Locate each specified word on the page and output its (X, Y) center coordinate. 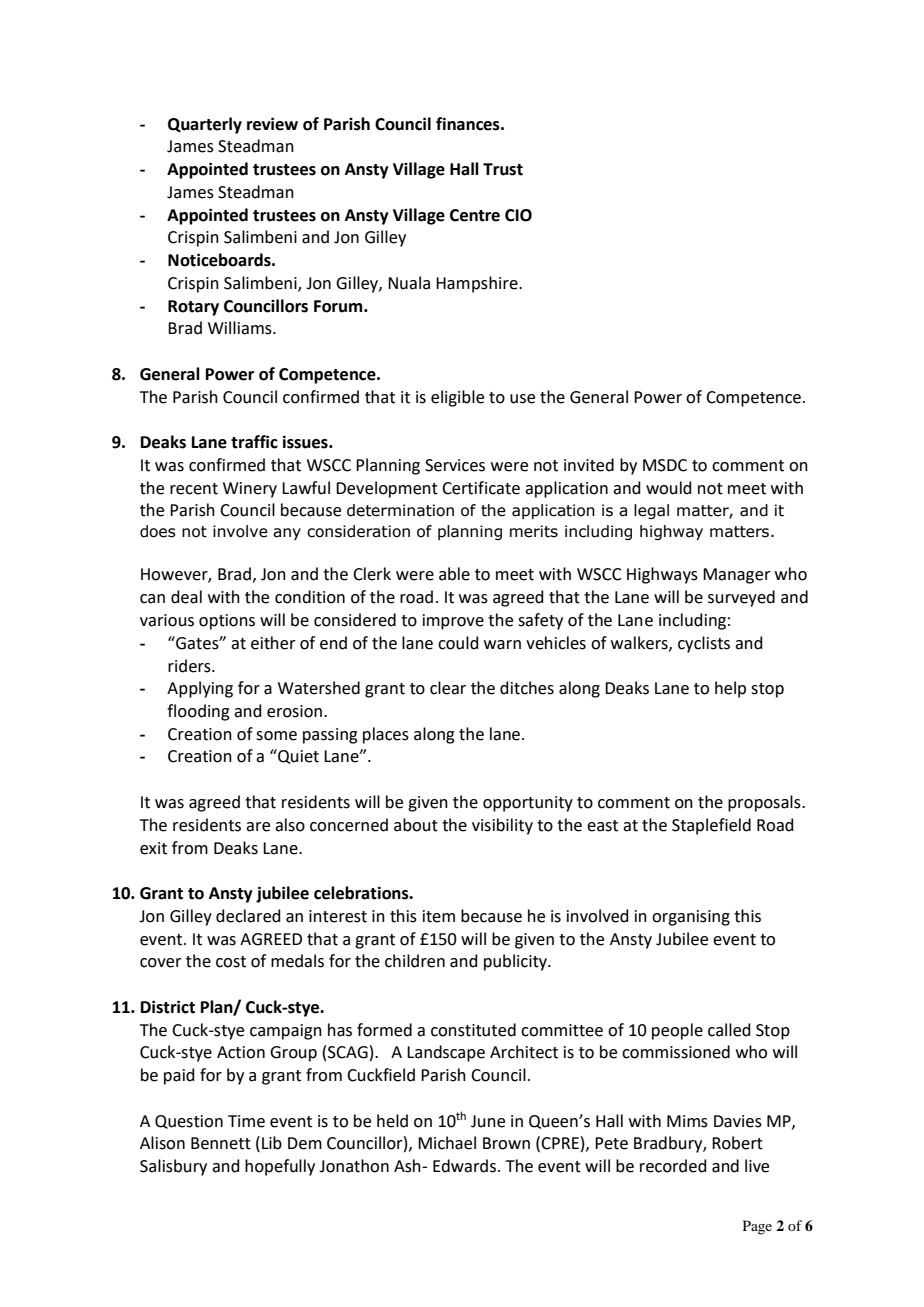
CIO (518, 215)
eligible (457, 398)
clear (448, 688)
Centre (475, 215)
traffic (254, 442)
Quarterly (205, 125)
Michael (447, 1143)
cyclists (704, 644)
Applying (200, 689)
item (439, 916)
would (669, 488)
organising (691, 918)
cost (231, 962)
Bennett (221, 1143)
